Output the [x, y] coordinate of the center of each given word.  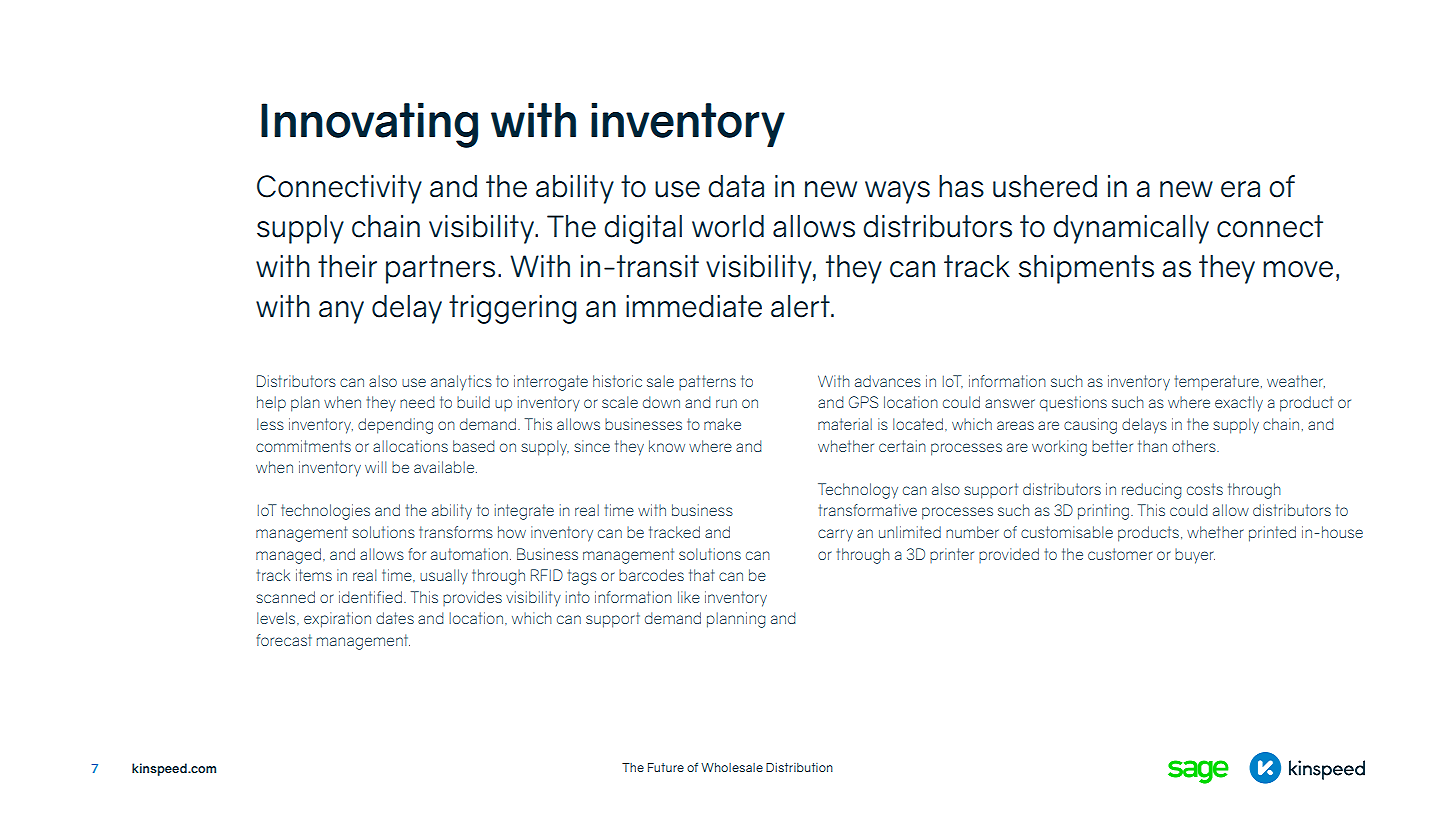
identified [370, 597]
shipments [1086, 269]
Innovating [369, 125]
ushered [1045, 186]
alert [801, 306]
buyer [1195, 556]
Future [666, 767]
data [736, 186]
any [341, 312]
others [1195, 446]
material [845, 424]
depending [395, 426]
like [689, 597]
